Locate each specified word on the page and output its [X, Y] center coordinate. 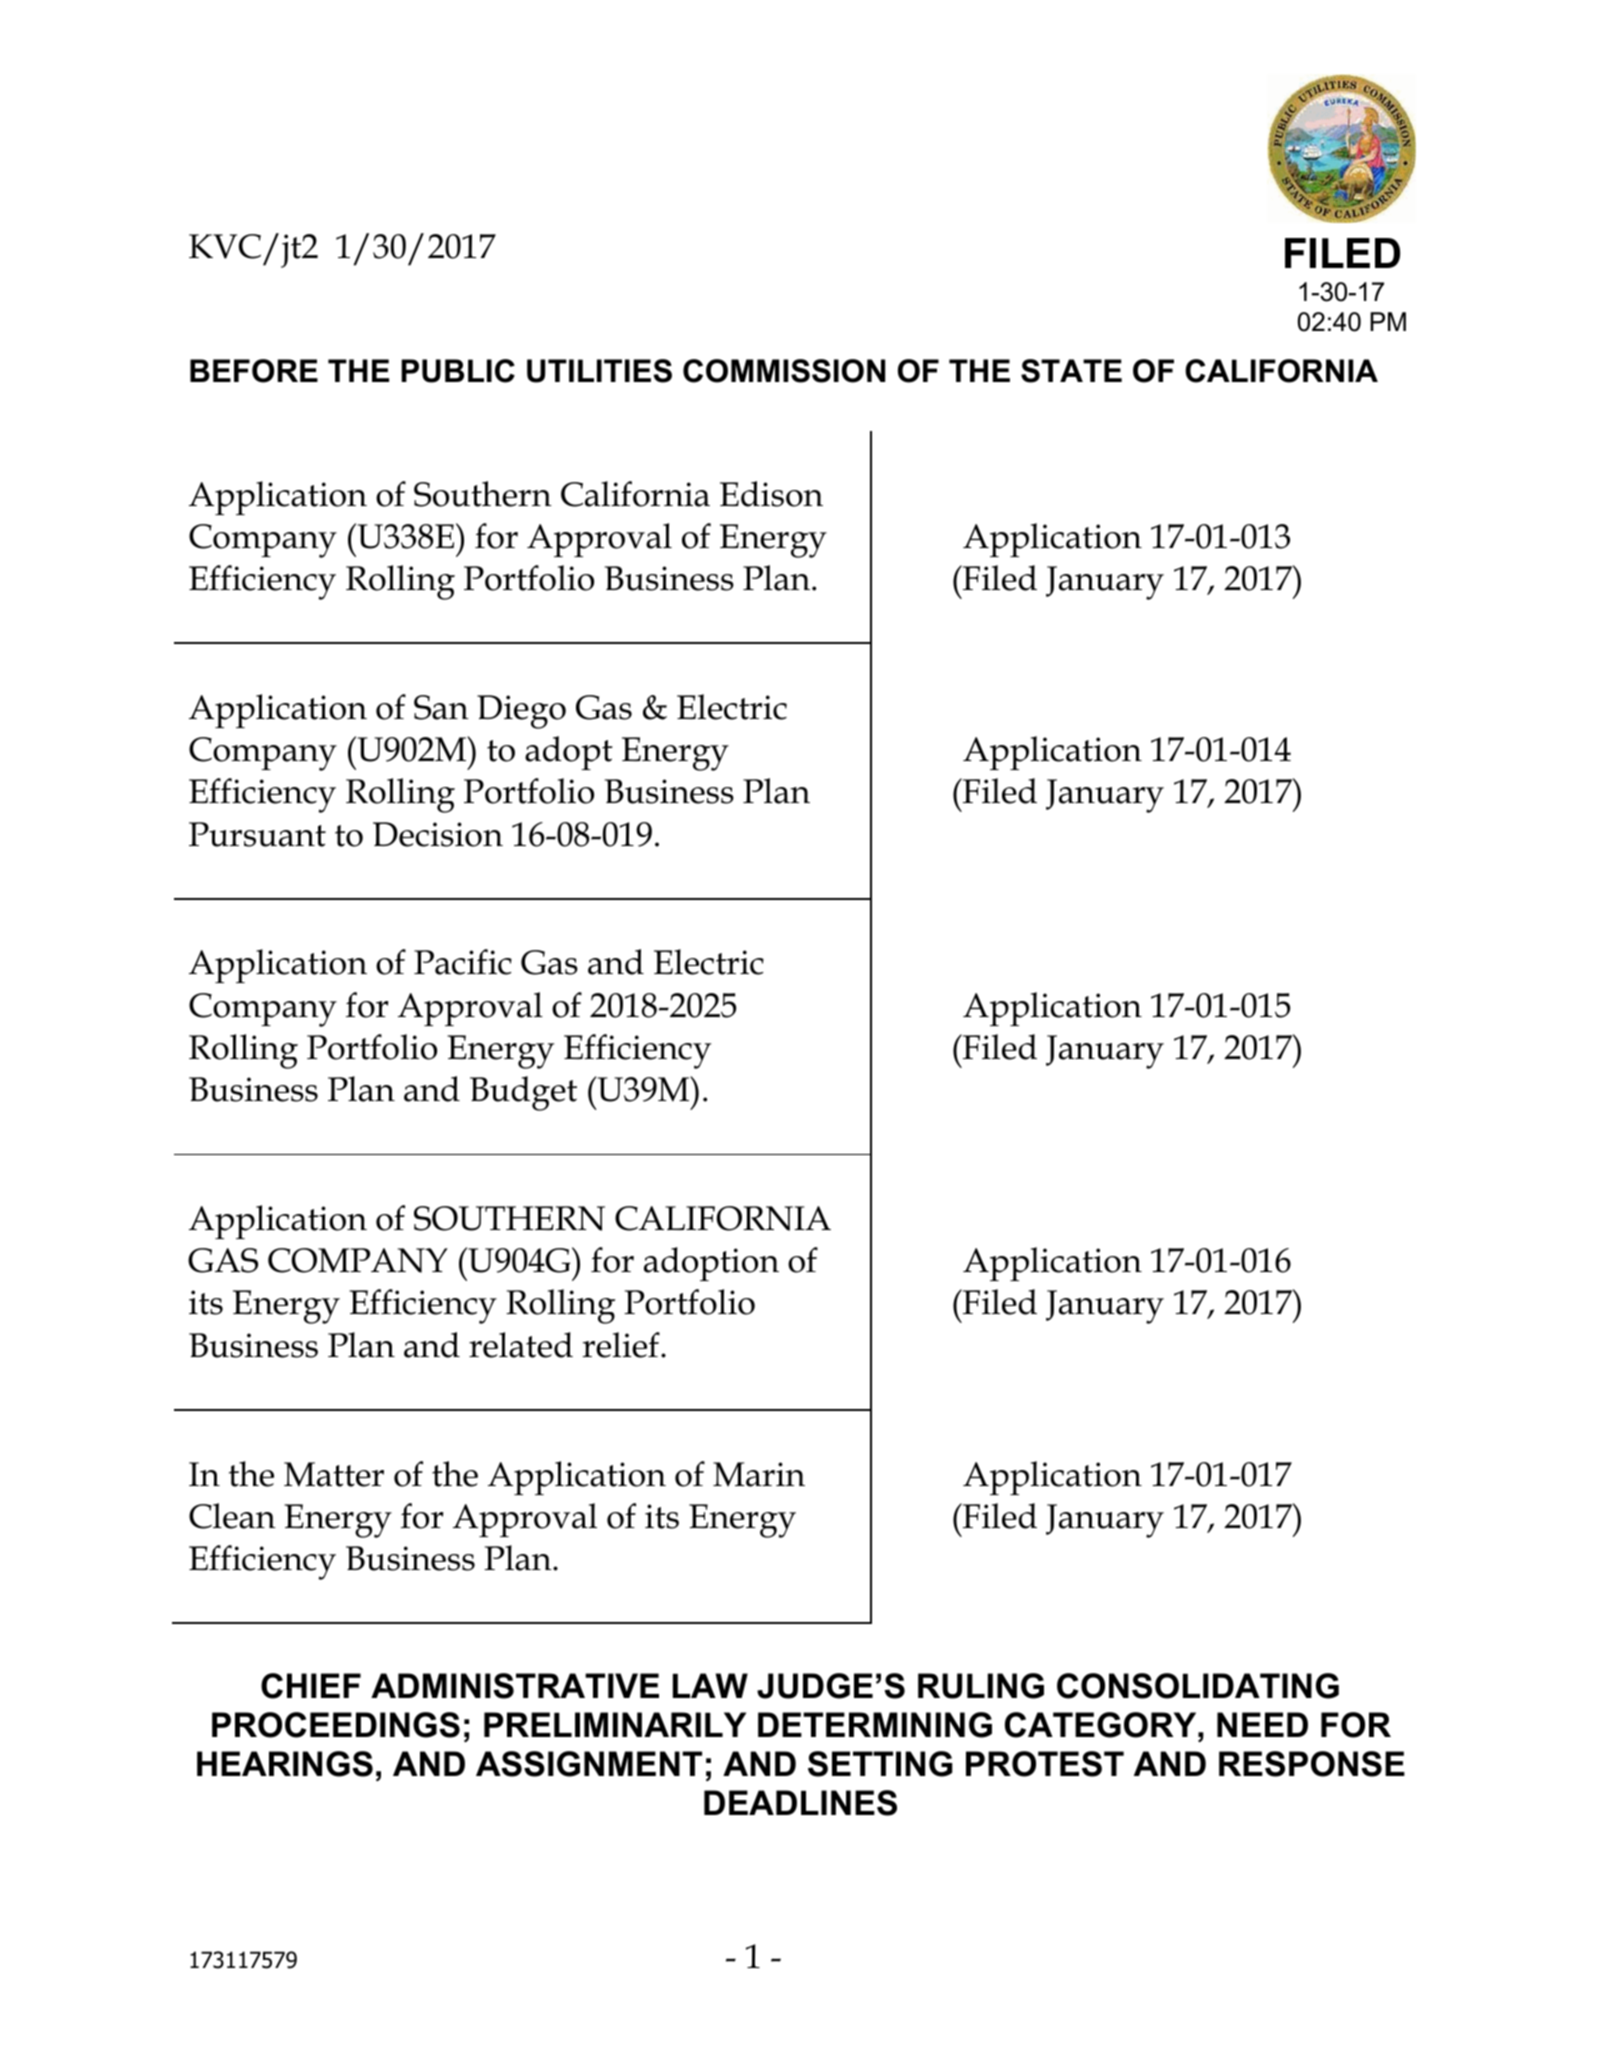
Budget [523, 1093]
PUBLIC [458, 371]
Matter [334, 1474]
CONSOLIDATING [1198, 1686]
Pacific [463, 962]
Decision [438, 834]
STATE [1071, 371]
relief [622, 1345]
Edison [771, 494]
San [441, 707]
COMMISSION [784, 371]
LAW [710, 1685]
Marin [759, 1474]
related [521, 1345]
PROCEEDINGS [336, 1725]
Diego [521, 712]
